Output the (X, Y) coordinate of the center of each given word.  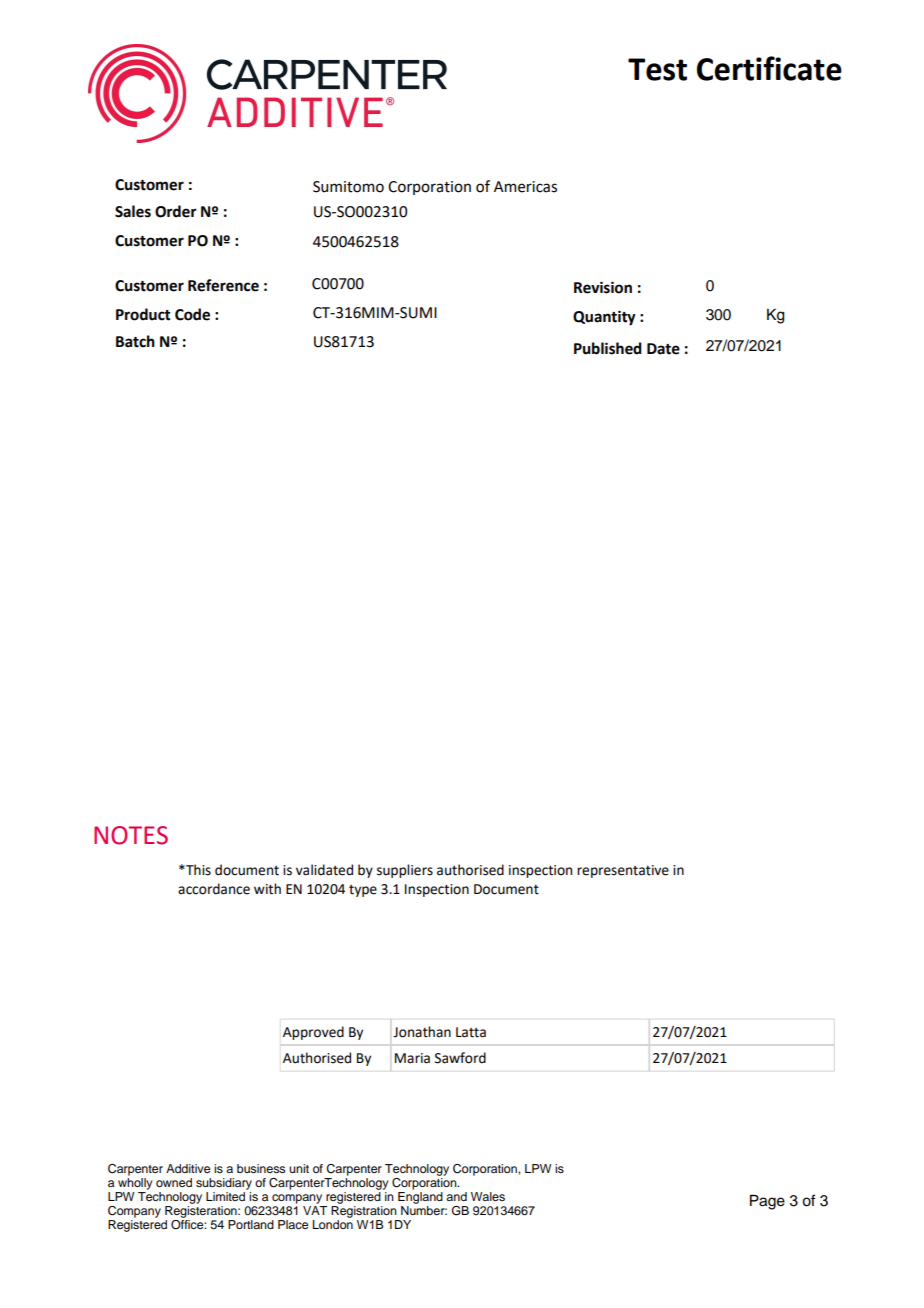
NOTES (131, 835)
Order (176, 211)
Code (192, 314)
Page (767, 1202)
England (420, 1198)
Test (657, 69)
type (363, 891)
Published (608, 348)
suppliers (405, 871)
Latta (471, 1032)
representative (623, 871)
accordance (214, 889)
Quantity (604, 318)
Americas (525, 187)
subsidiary (224, 1184)
